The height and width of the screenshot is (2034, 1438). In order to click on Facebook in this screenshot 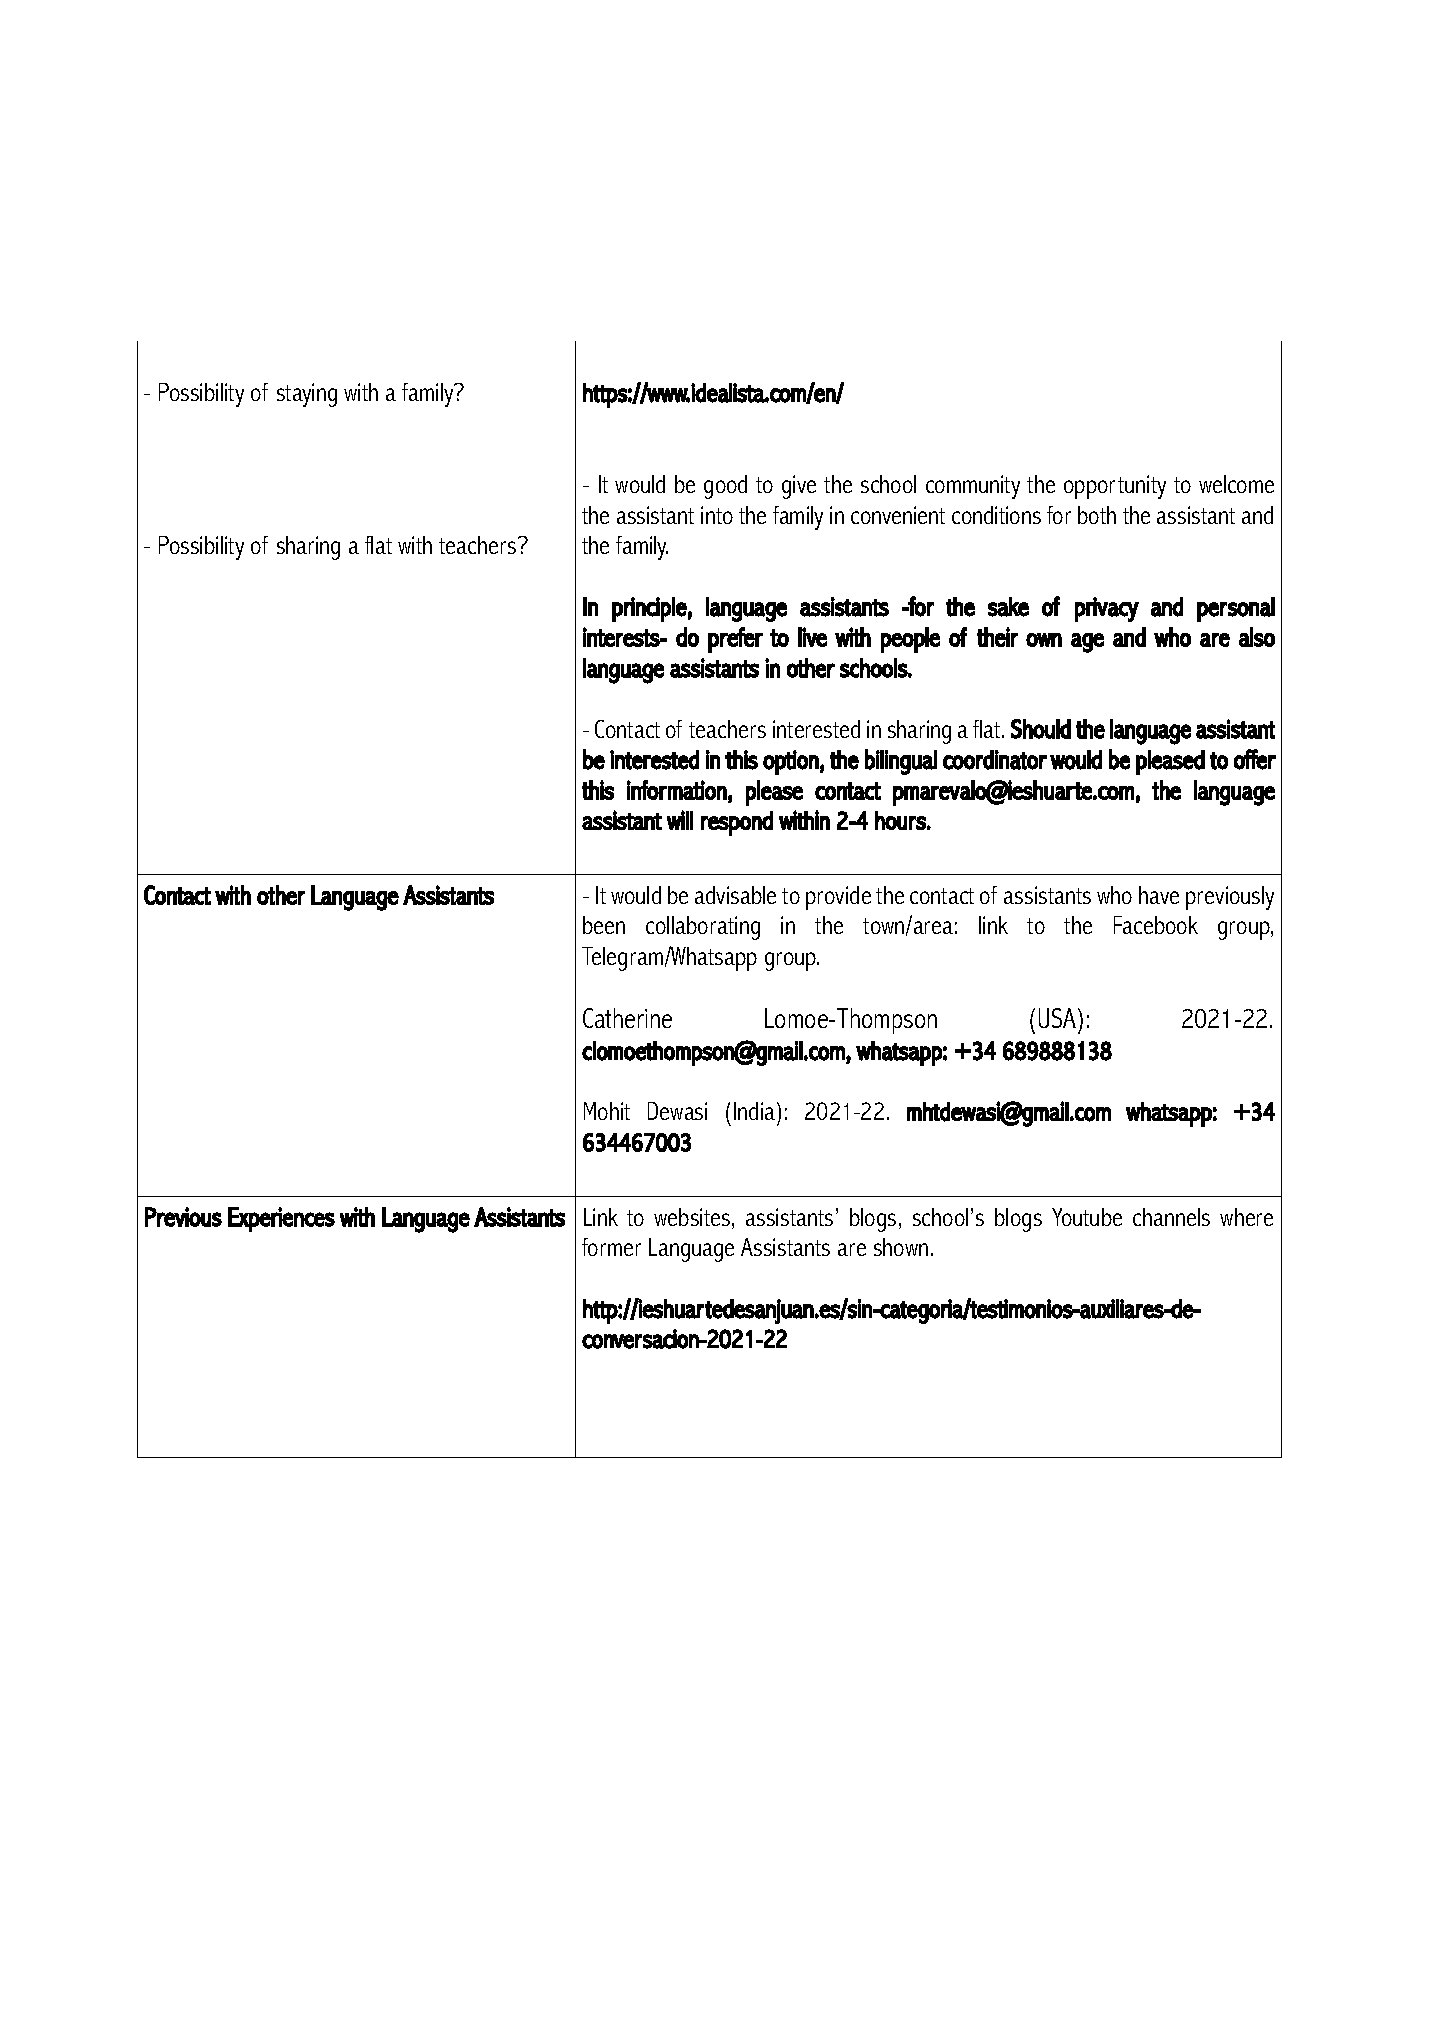, I will do `click(1156, 925)`.
